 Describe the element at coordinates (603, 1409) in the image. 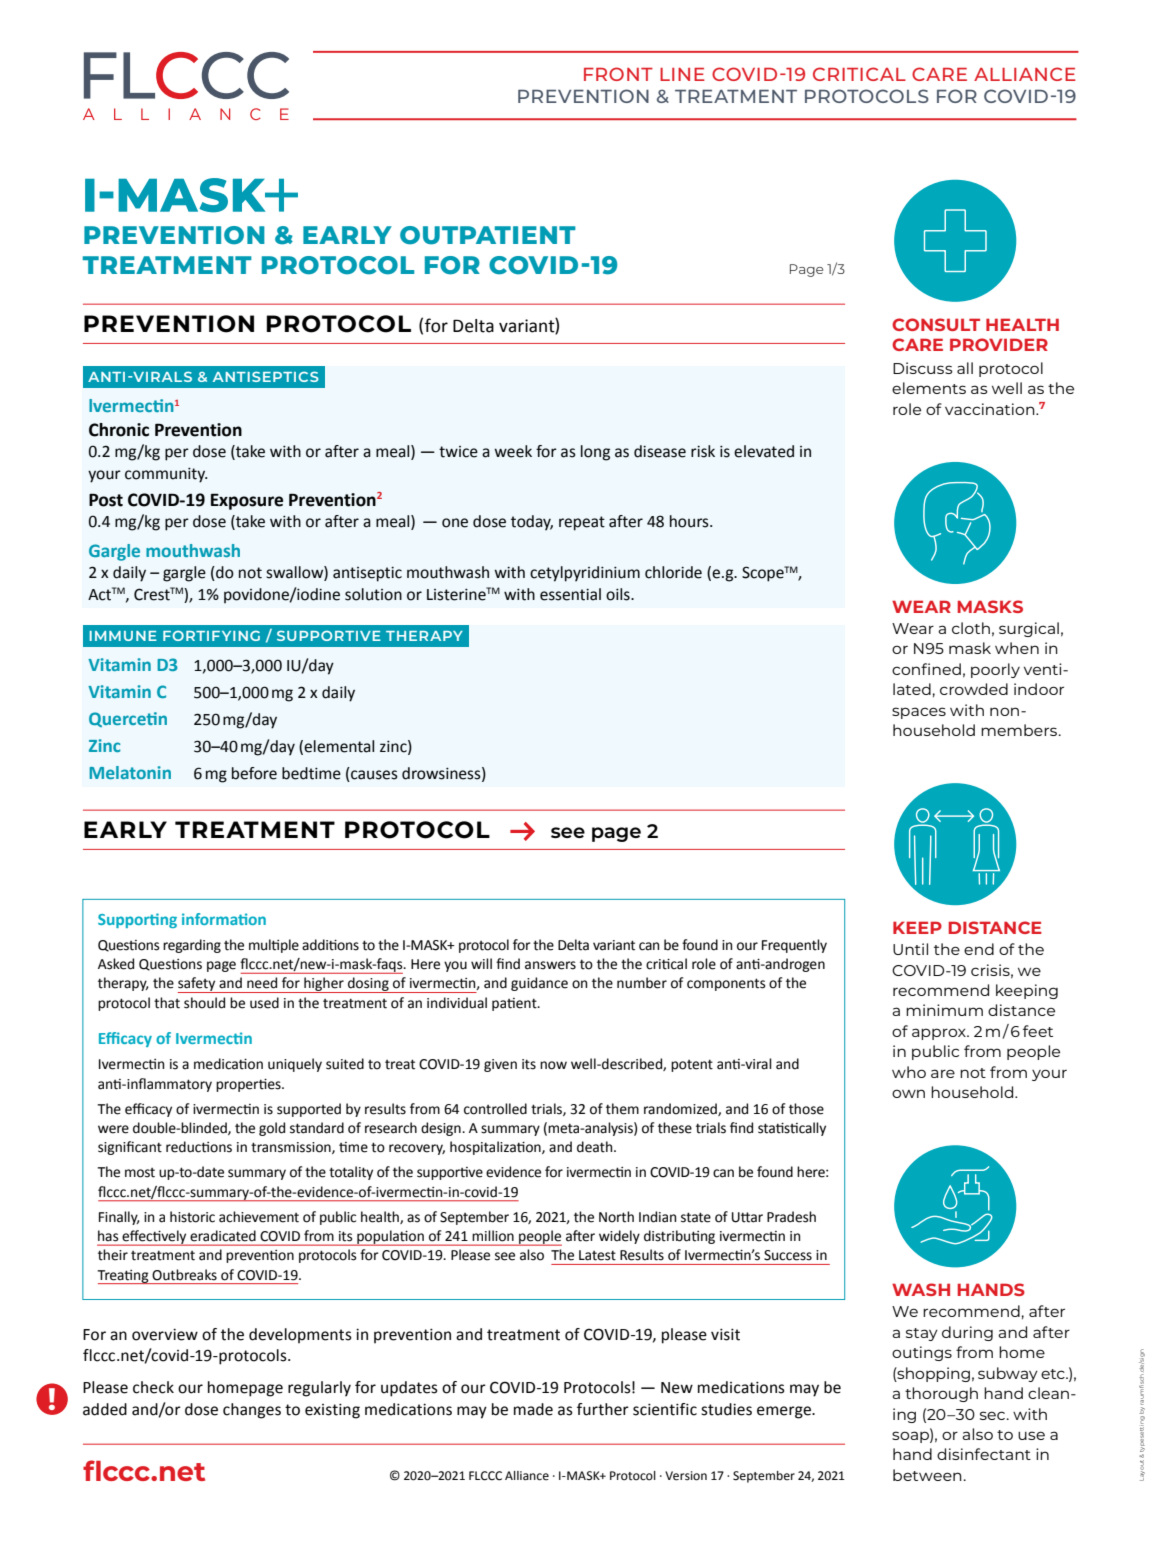

I see `further` at that location.
